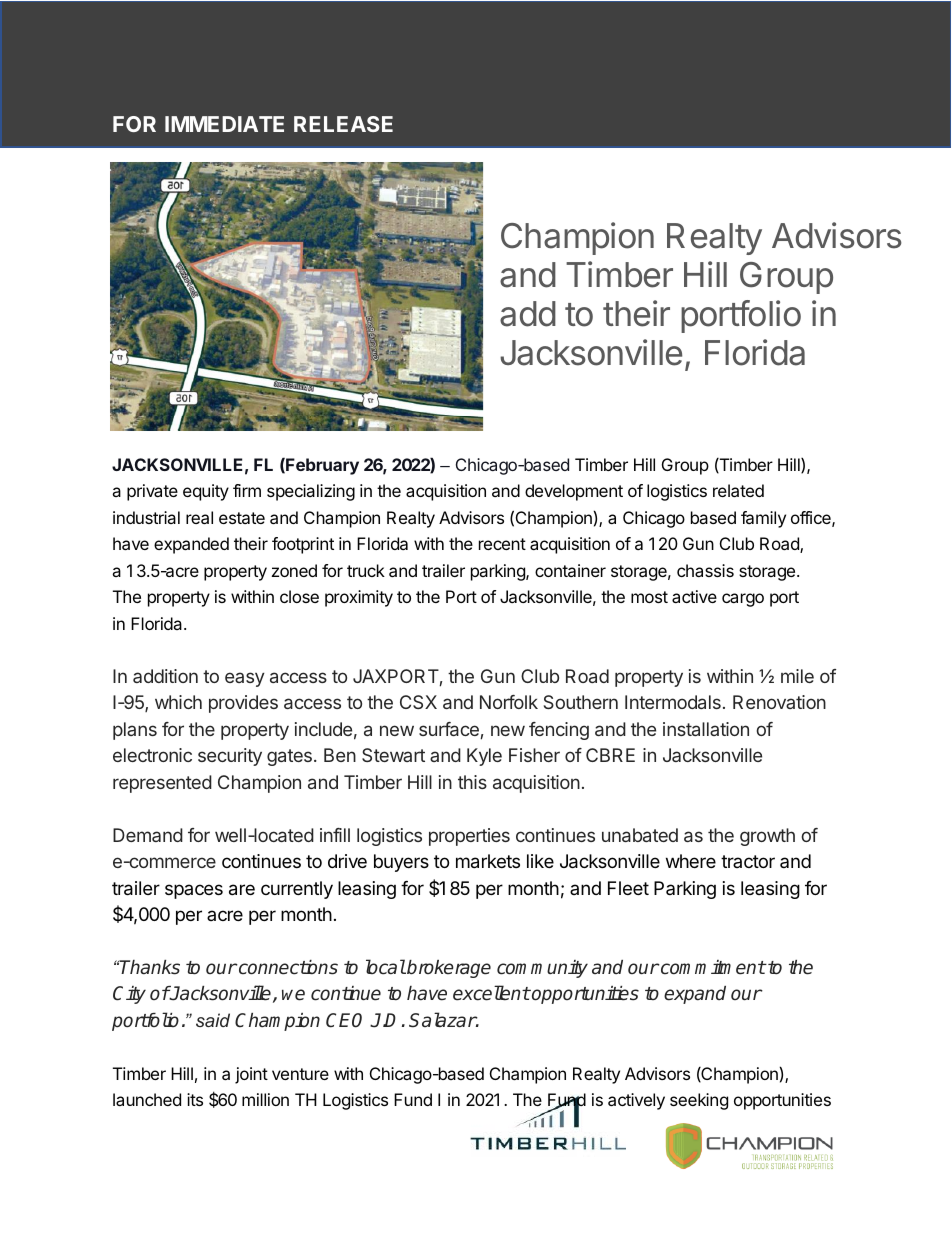  Describe the element at coordinates (224, 124) in the page. I see `IMMEDIATE` at that location.
